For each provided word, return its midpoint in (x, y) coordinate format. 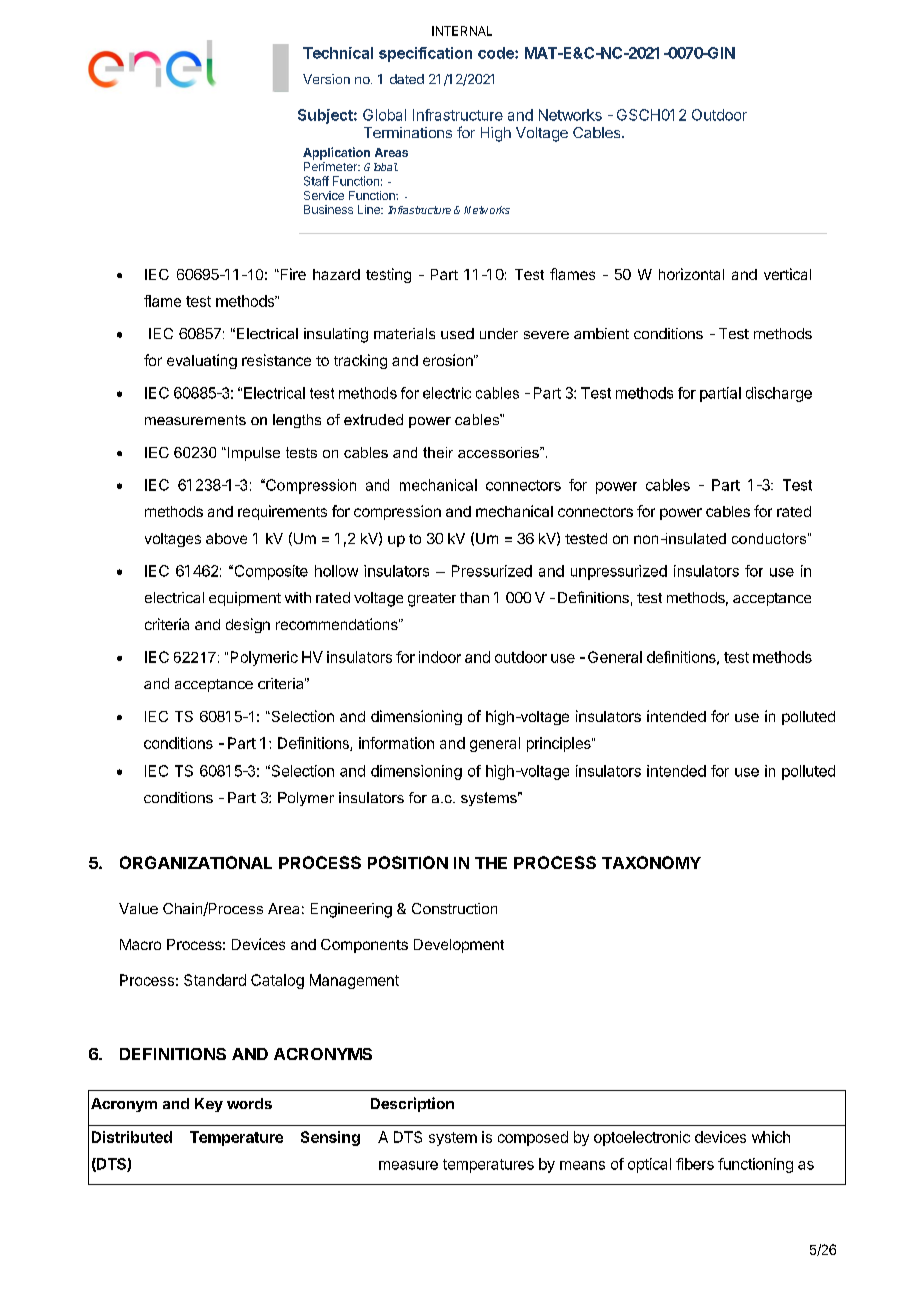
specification (425, 54)
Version (326, 79)
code (497, 53)
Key (209, 1105)
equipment (245, 599)
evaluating (202, 361)
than (474, 597)
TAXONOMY (651, 862)
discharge (779, 394)
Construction (454, 908)
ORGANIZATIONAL (196, 862)
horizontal (691, 274)
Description (412, 1104)
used (457, 333)
